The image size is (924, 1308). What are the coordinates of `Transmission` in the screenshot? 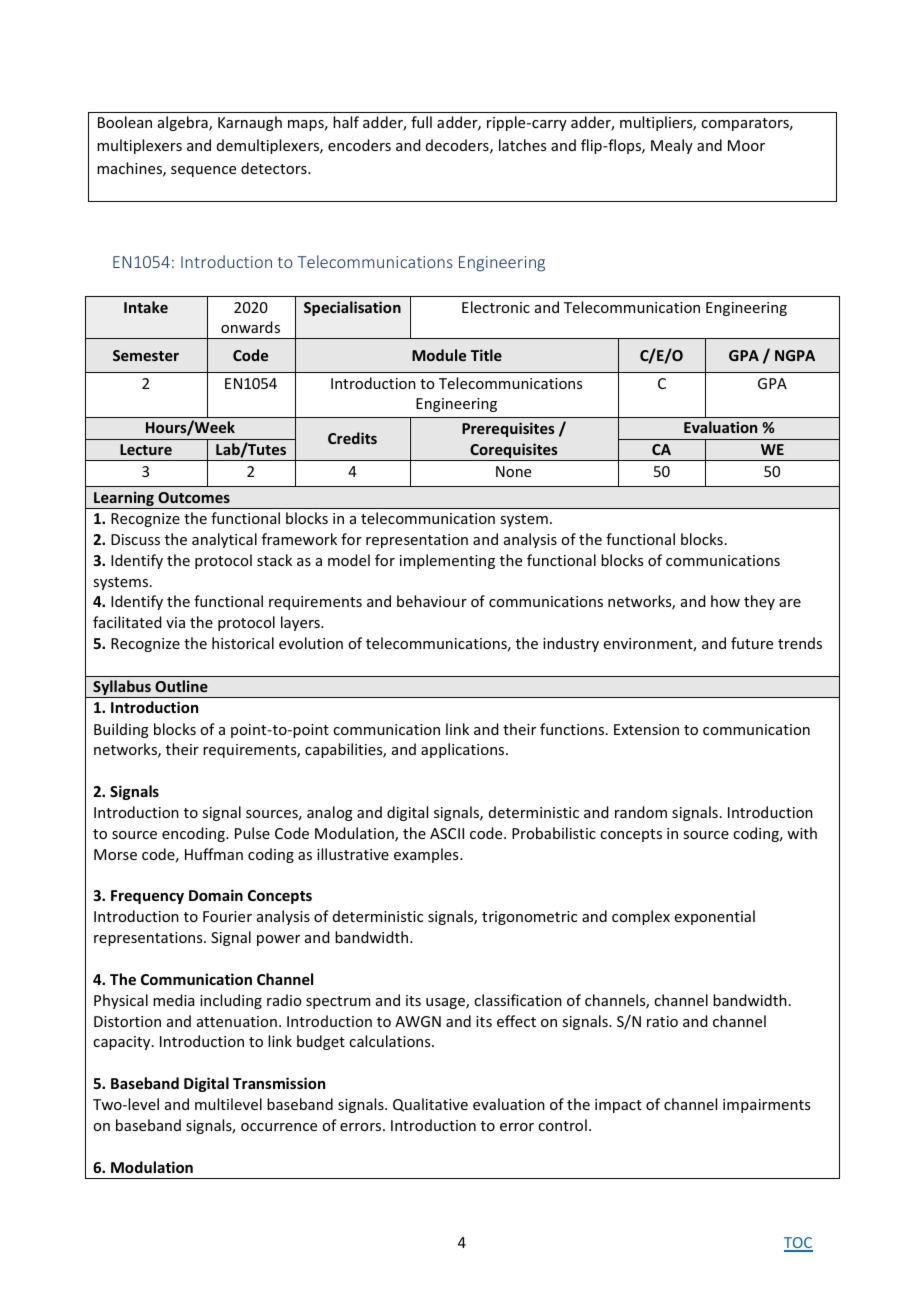 It's located at (279, 1083).
